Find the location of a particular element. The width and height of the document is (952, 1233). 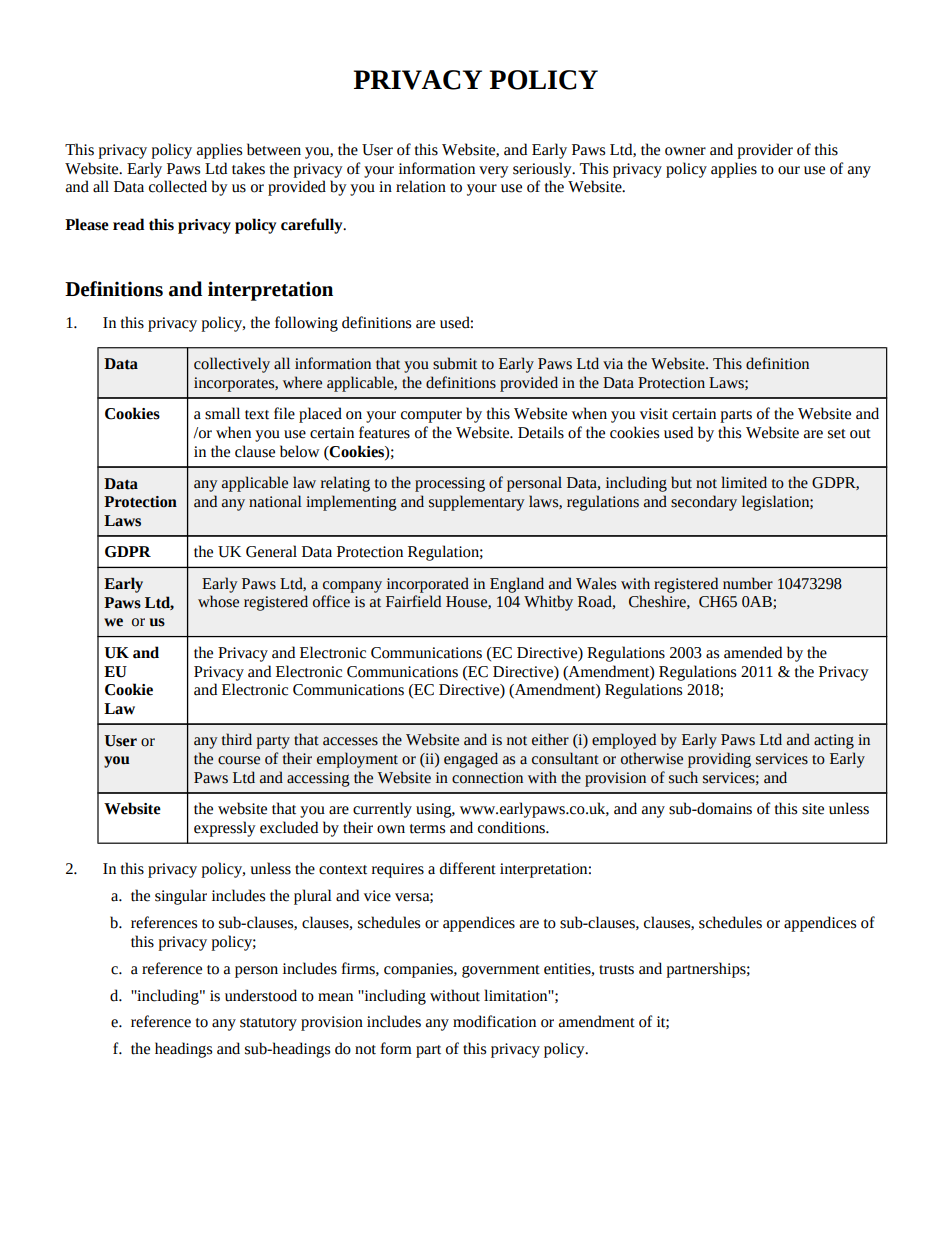

number is located at coordinates (748, 583).
